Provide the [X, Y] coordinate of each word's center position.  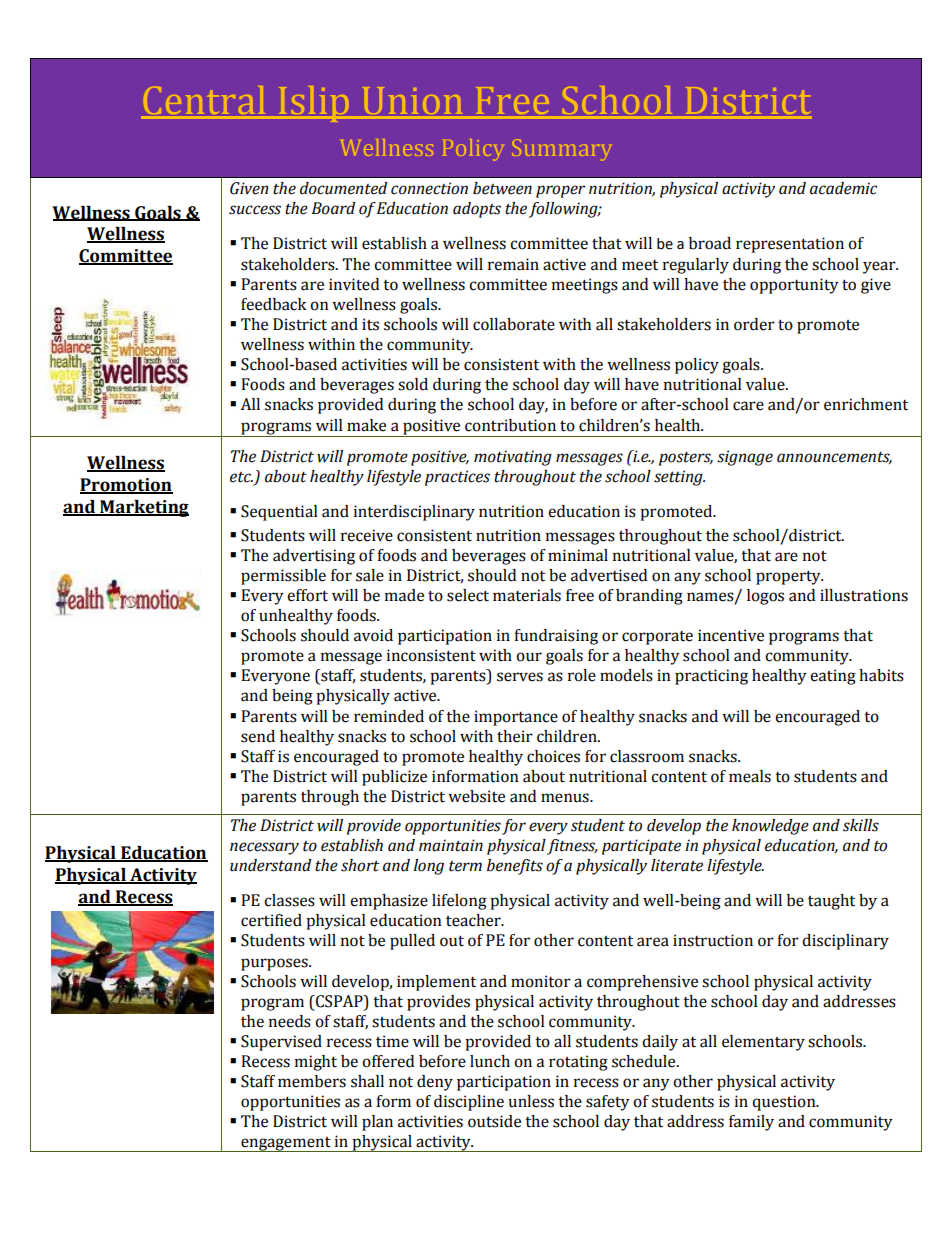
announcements [834, 458]
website [476, 796]
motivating [513, 458]
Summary [562, 150]
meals [750, 776]
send [258, 736]
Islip [316, 104]
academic [843, 188]
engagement [286, 1144]
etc [241, 477]
